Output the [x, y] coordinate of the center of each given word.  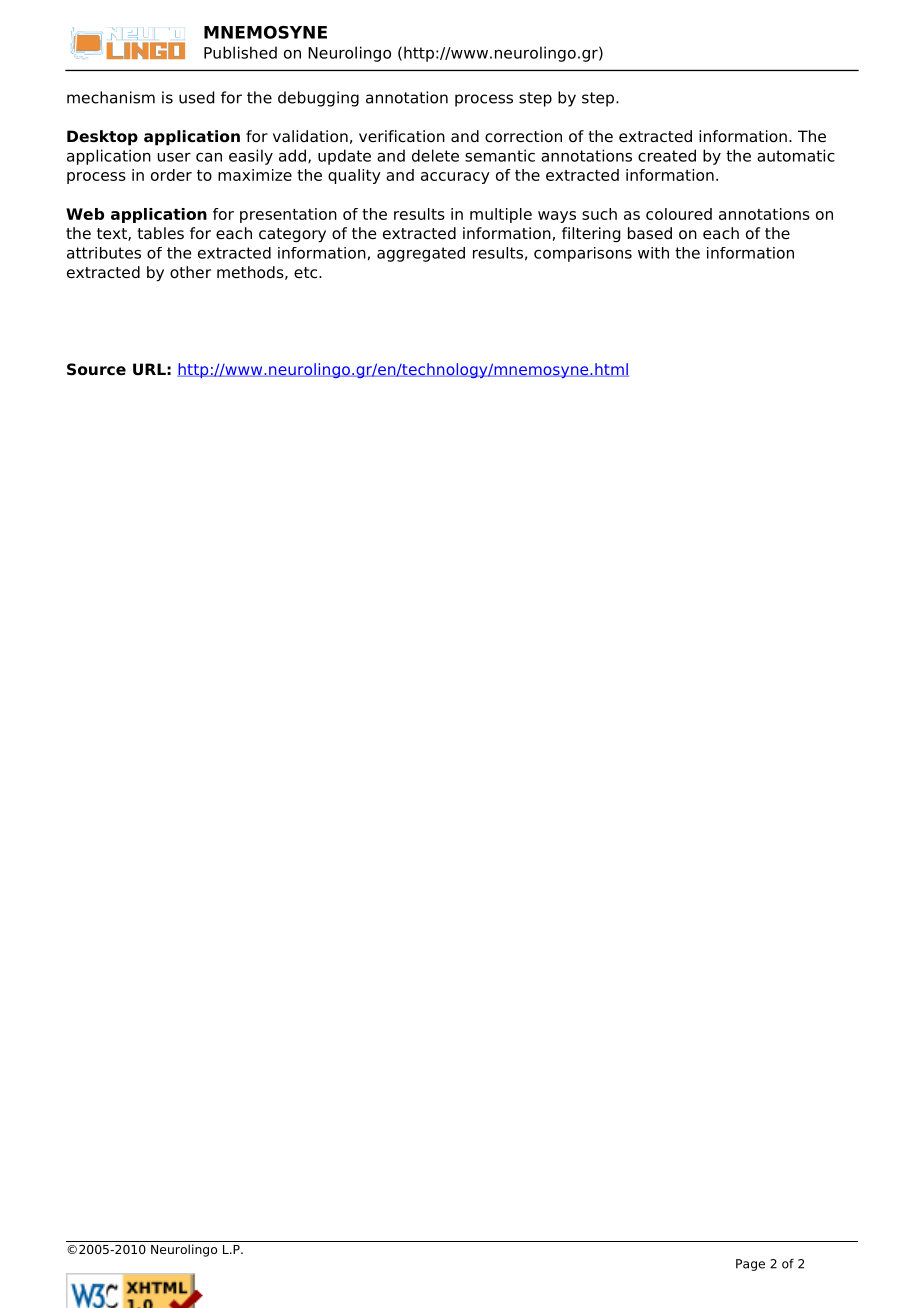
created [667, 155]
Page [750, 1265]
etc [307, 273]
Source [96, 369]
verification [402, 136]
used [196, 97]
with [653, 253]
